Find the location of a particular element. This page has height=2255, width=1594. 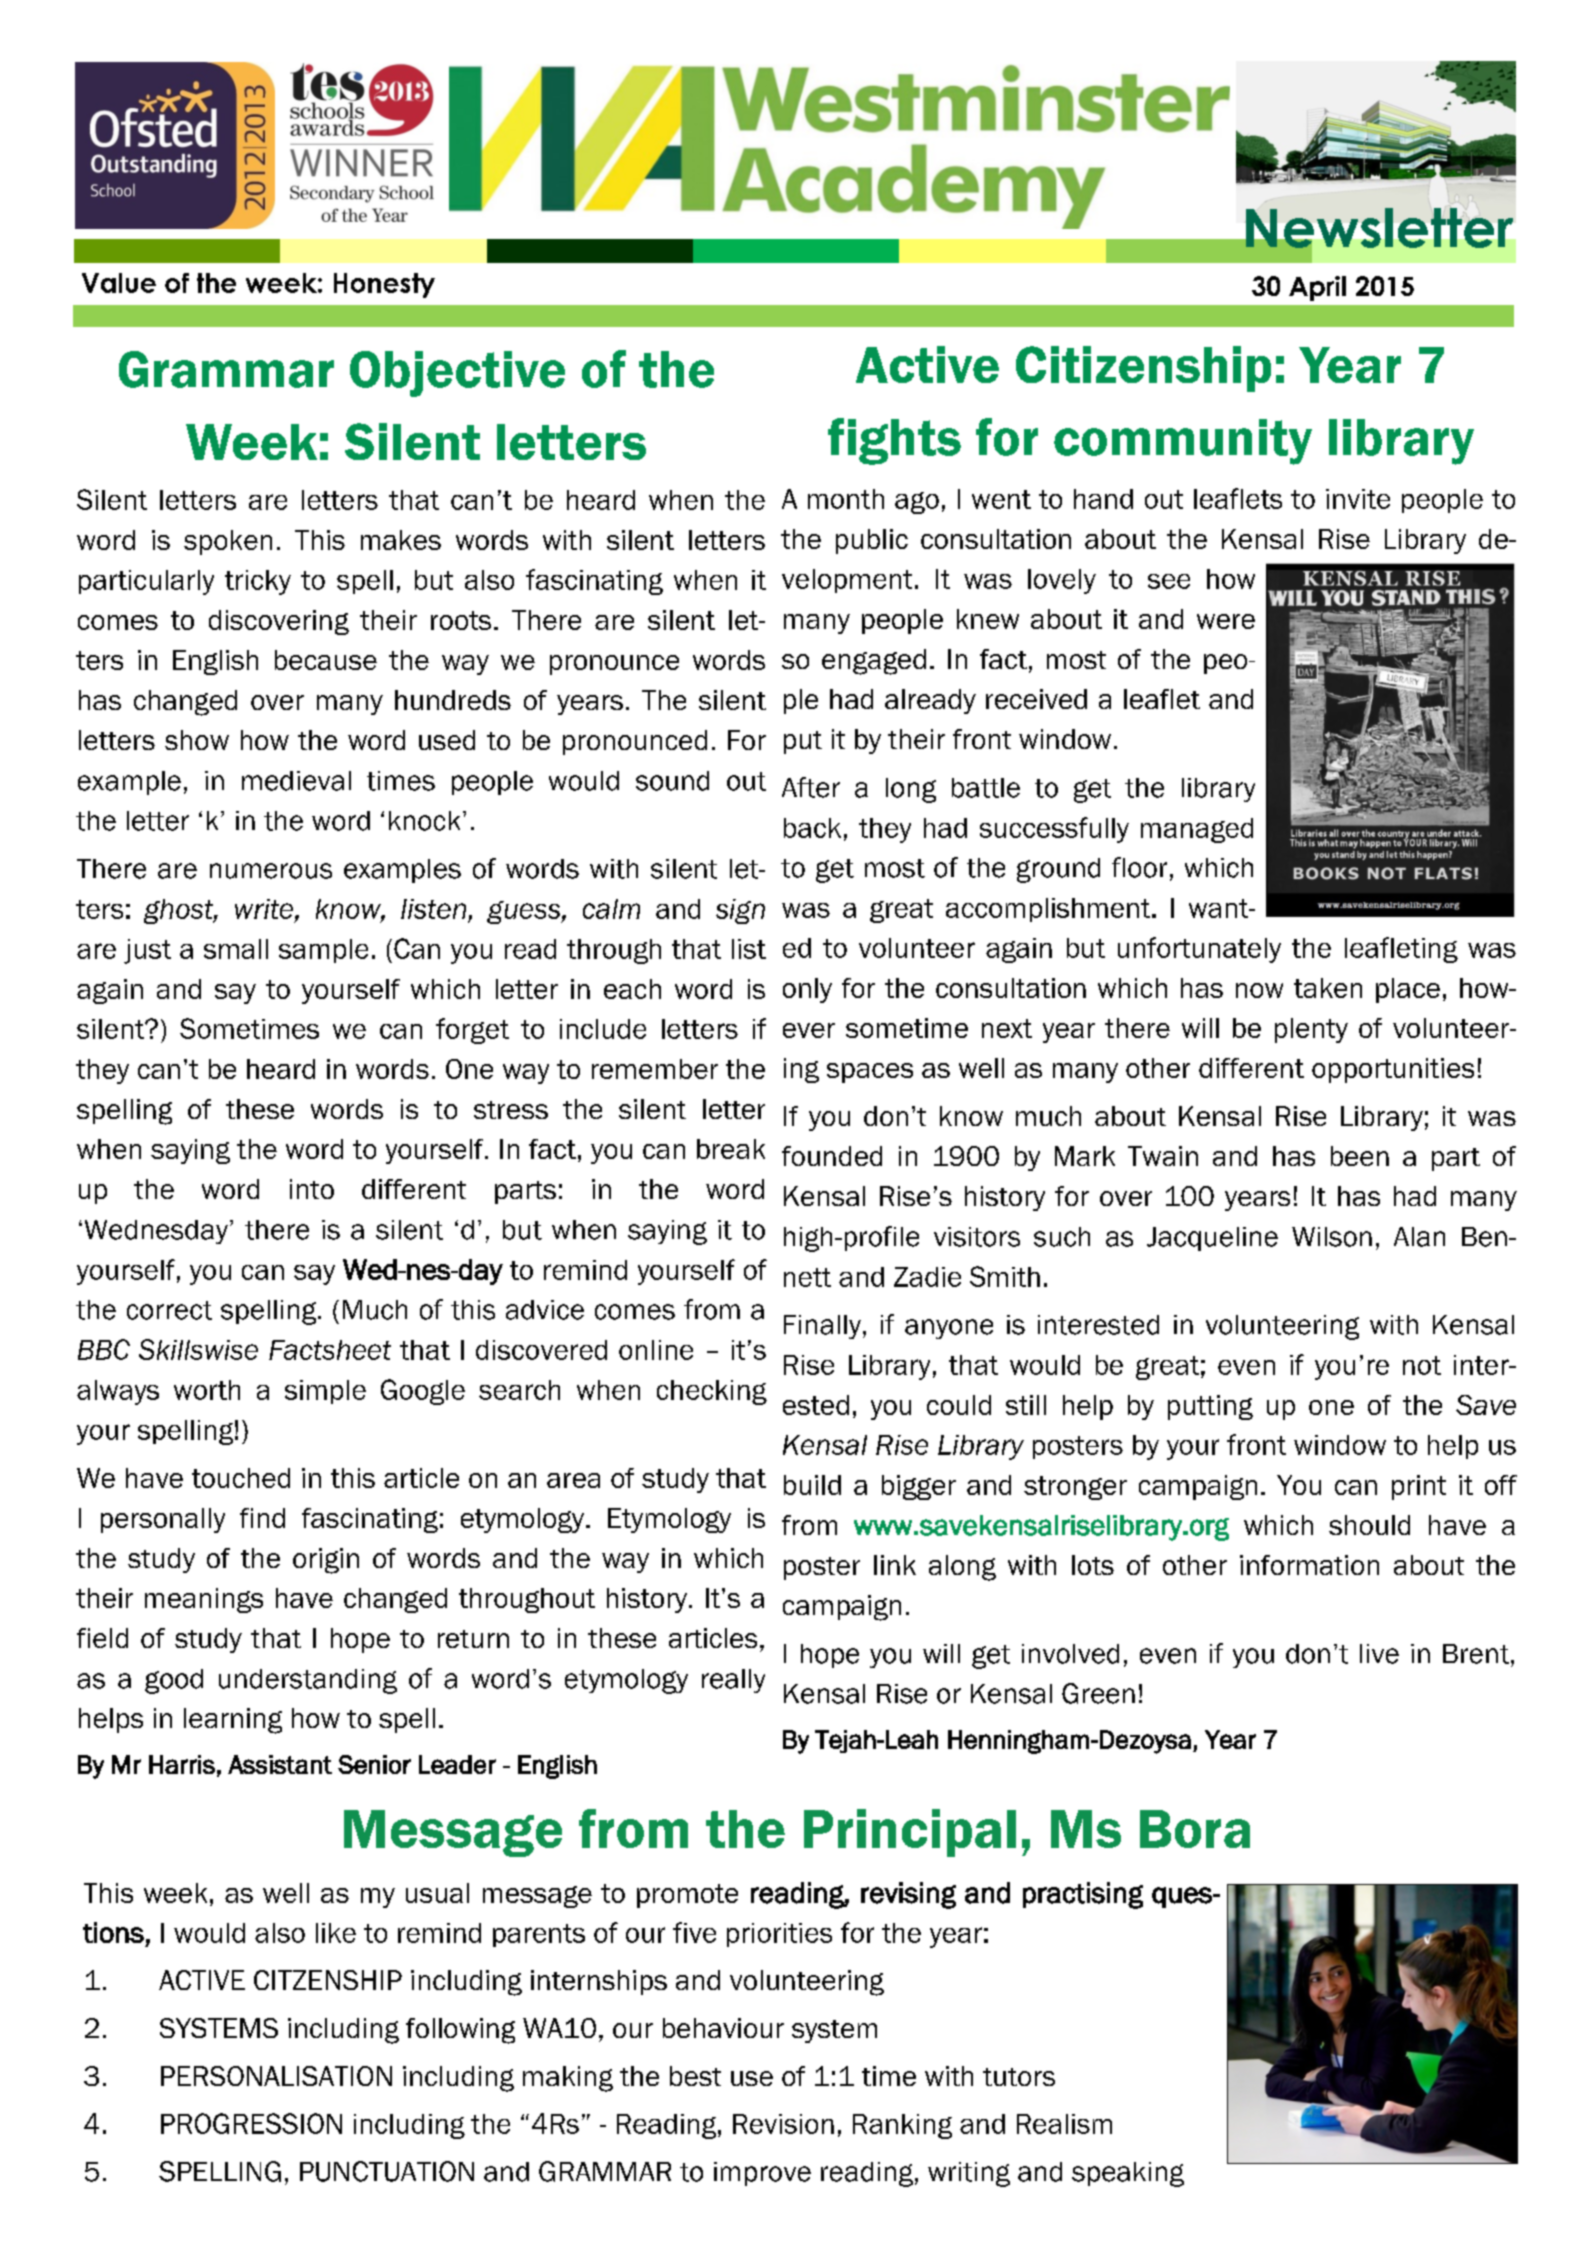

April is located at coordinates (1317, 288).
